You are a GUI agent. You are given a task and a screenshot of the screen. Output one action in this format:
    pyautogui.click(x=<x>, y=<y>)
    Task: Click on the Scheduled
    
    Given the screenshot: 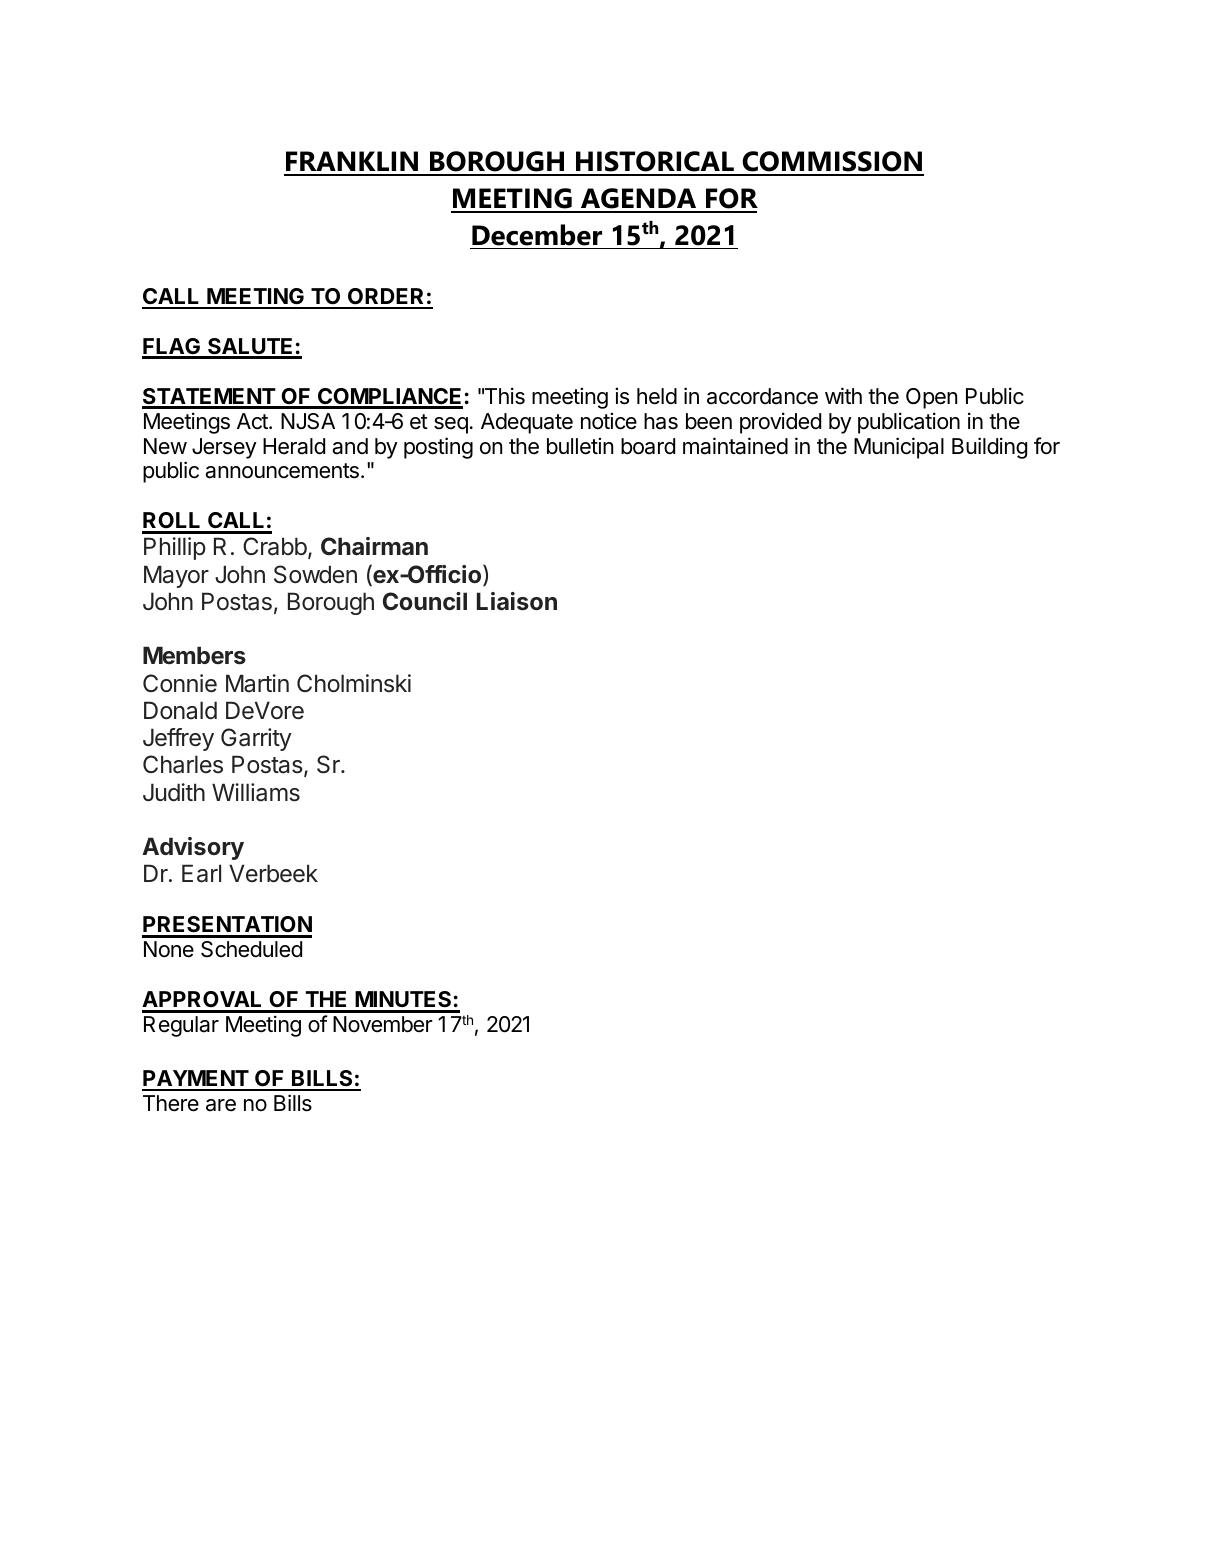 What is the action you would take?
    pyautogui.click(x=251, y=949)
